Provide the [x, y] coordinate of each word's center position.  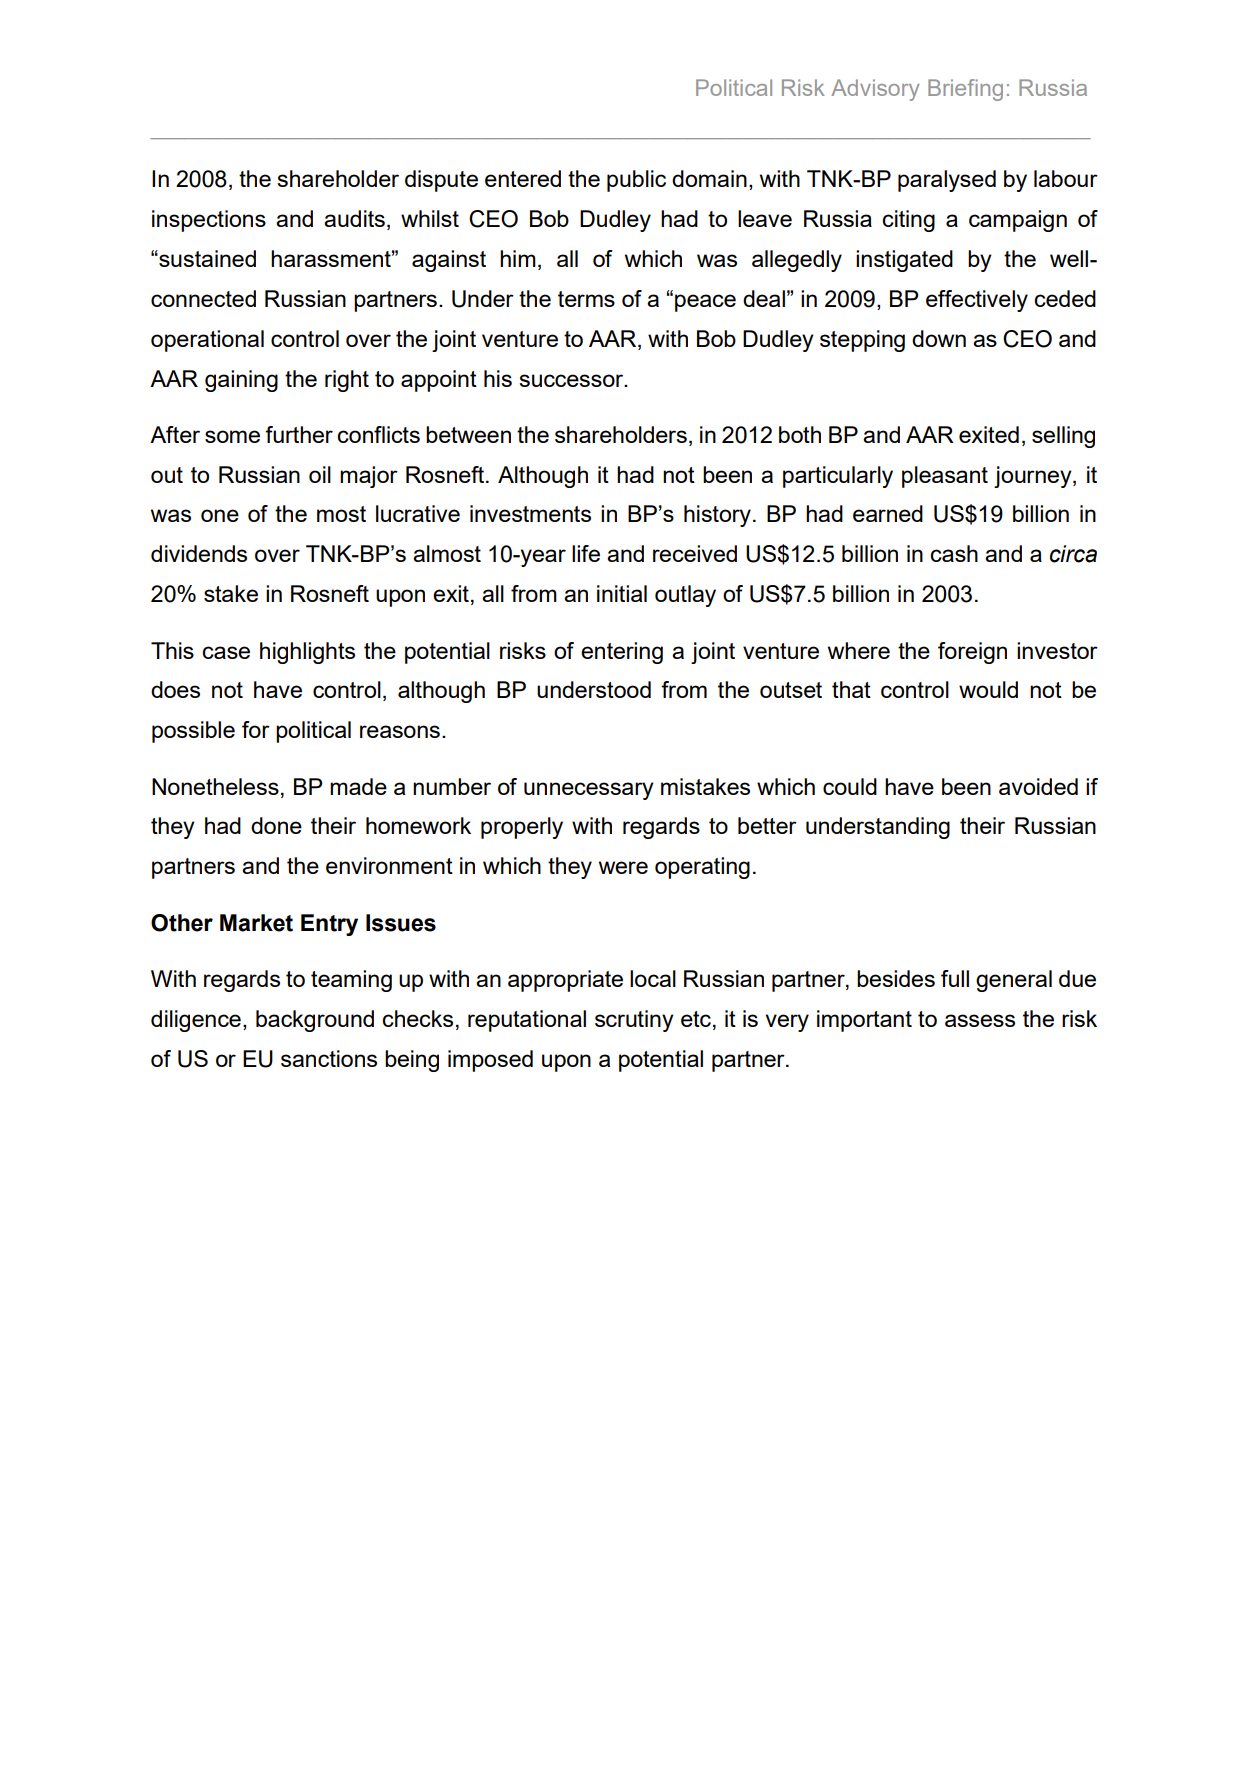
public [636, 181]
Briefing [965, 90]
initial [622, 593]
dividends [199, 553]
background [315, 1021]
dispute [441, 181]
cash [954, 553]
